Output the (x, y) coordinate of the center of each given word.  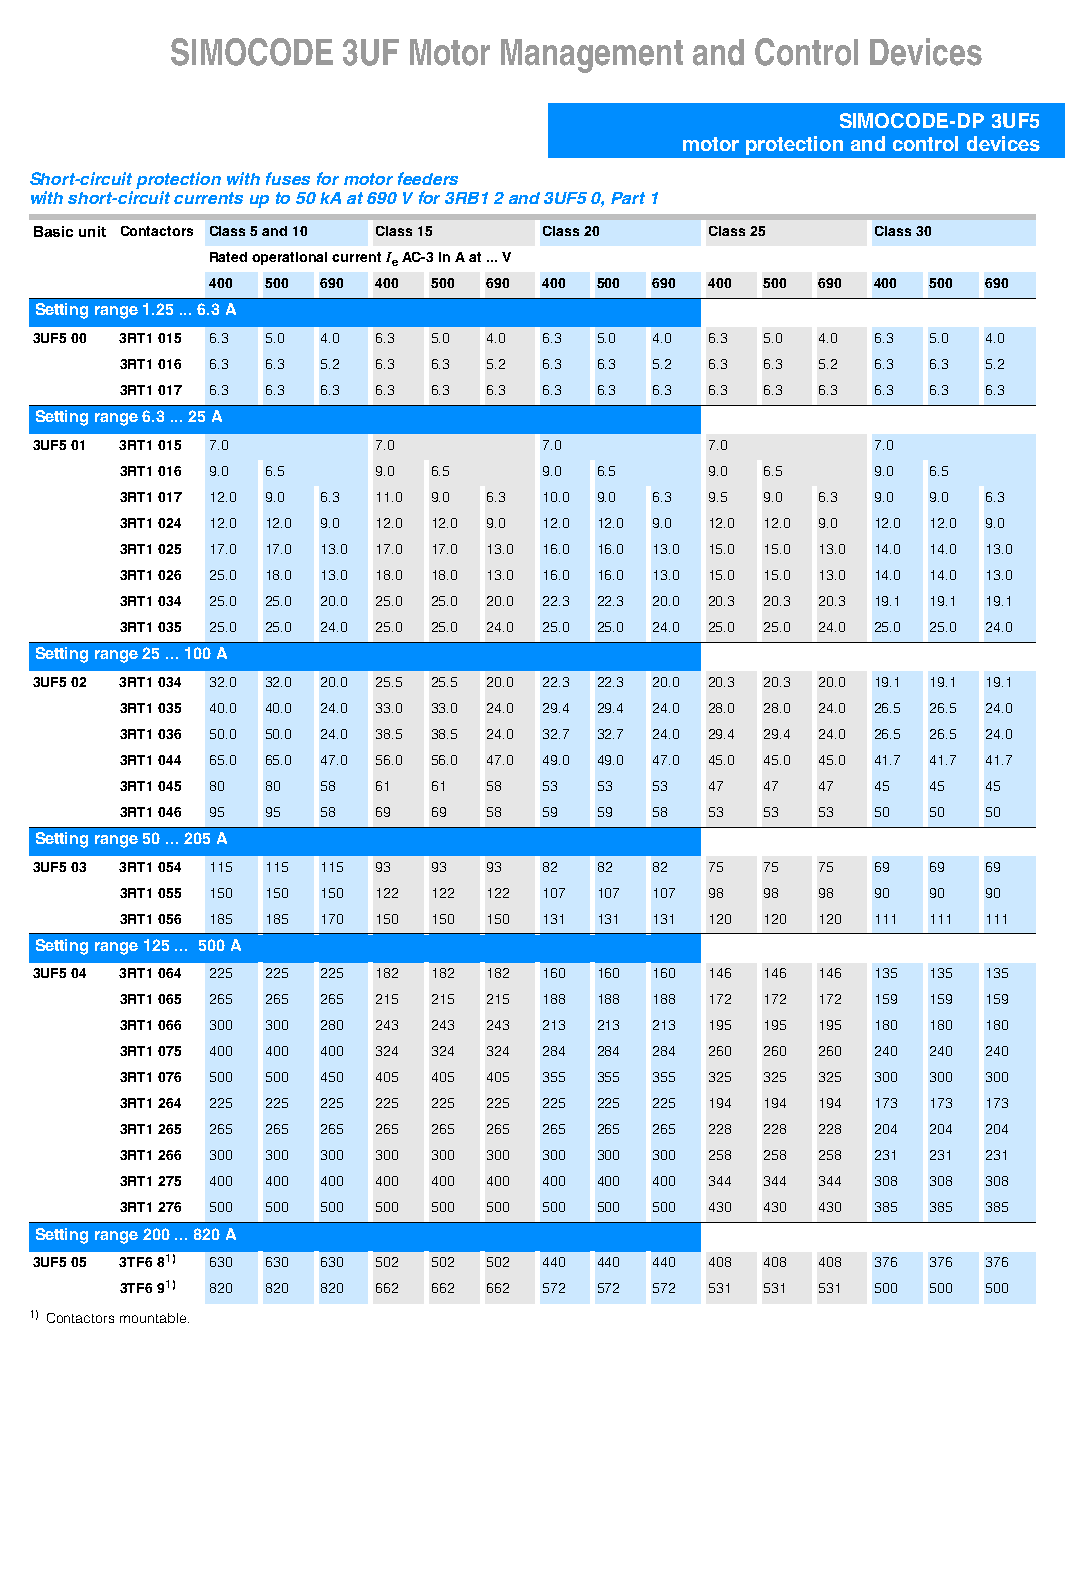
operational (289, 258)
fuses (288, 178)
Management (592, 56)
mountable (154, 1318)
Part (628, 198)
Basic (53, 231)
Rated (228, 257)
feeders (428, 178)
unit (92, 231)
